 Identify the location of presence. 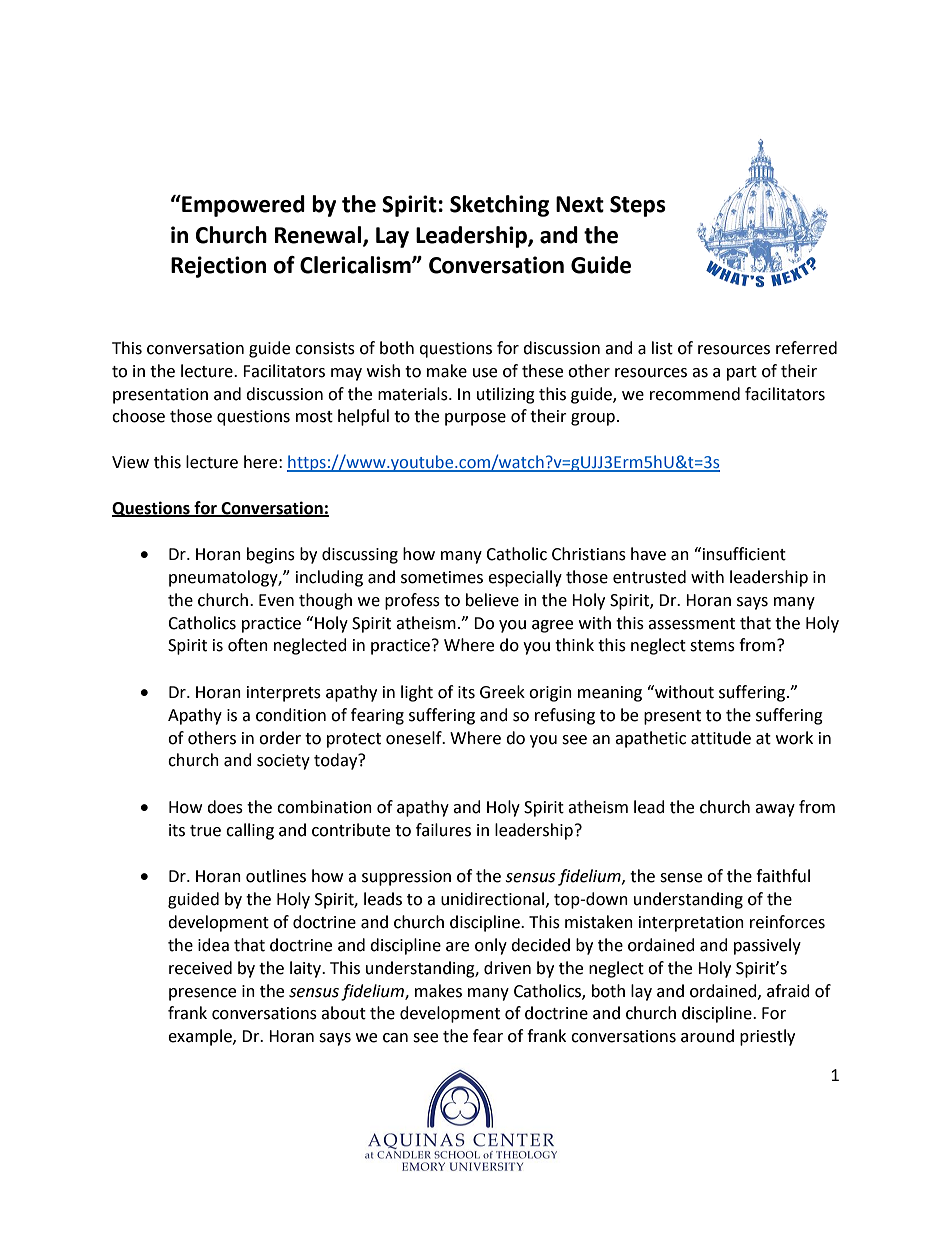
(202, 994).
